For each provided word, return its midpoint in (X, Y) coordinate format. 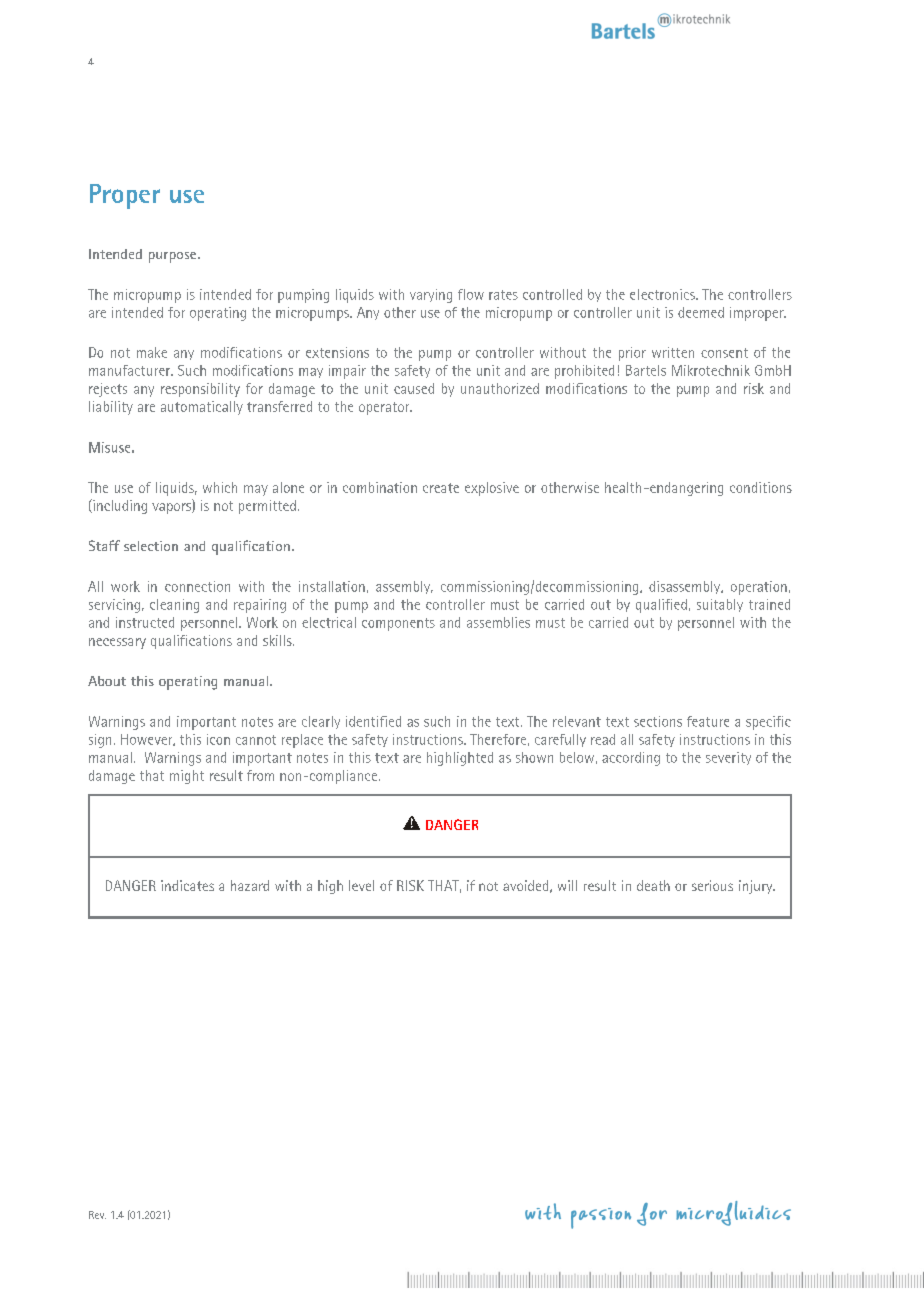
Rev (97, 1215)
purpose (172, 257)
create (441, 488)
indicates (187, 885)
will (567, 885)
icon (218, 739)
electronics (663, 294)
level (361, 885)
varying (431, 296)
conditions (761, 487)
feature (708, 721)
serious (712, 885)
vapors (172, 508)
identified (373, 721)
